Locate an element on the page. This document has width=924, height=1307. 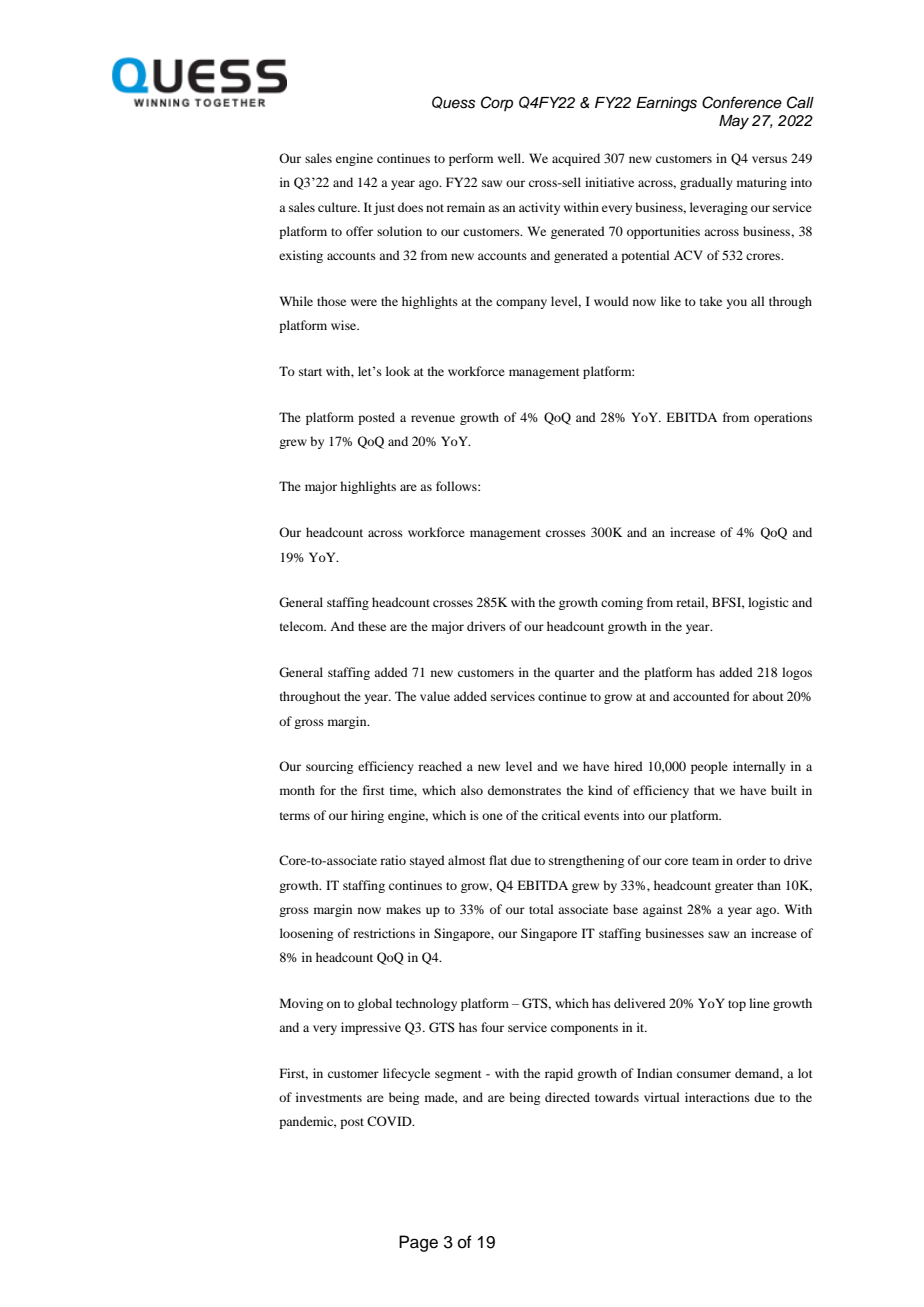
demonstrates is located at coordinates (524, 790).
